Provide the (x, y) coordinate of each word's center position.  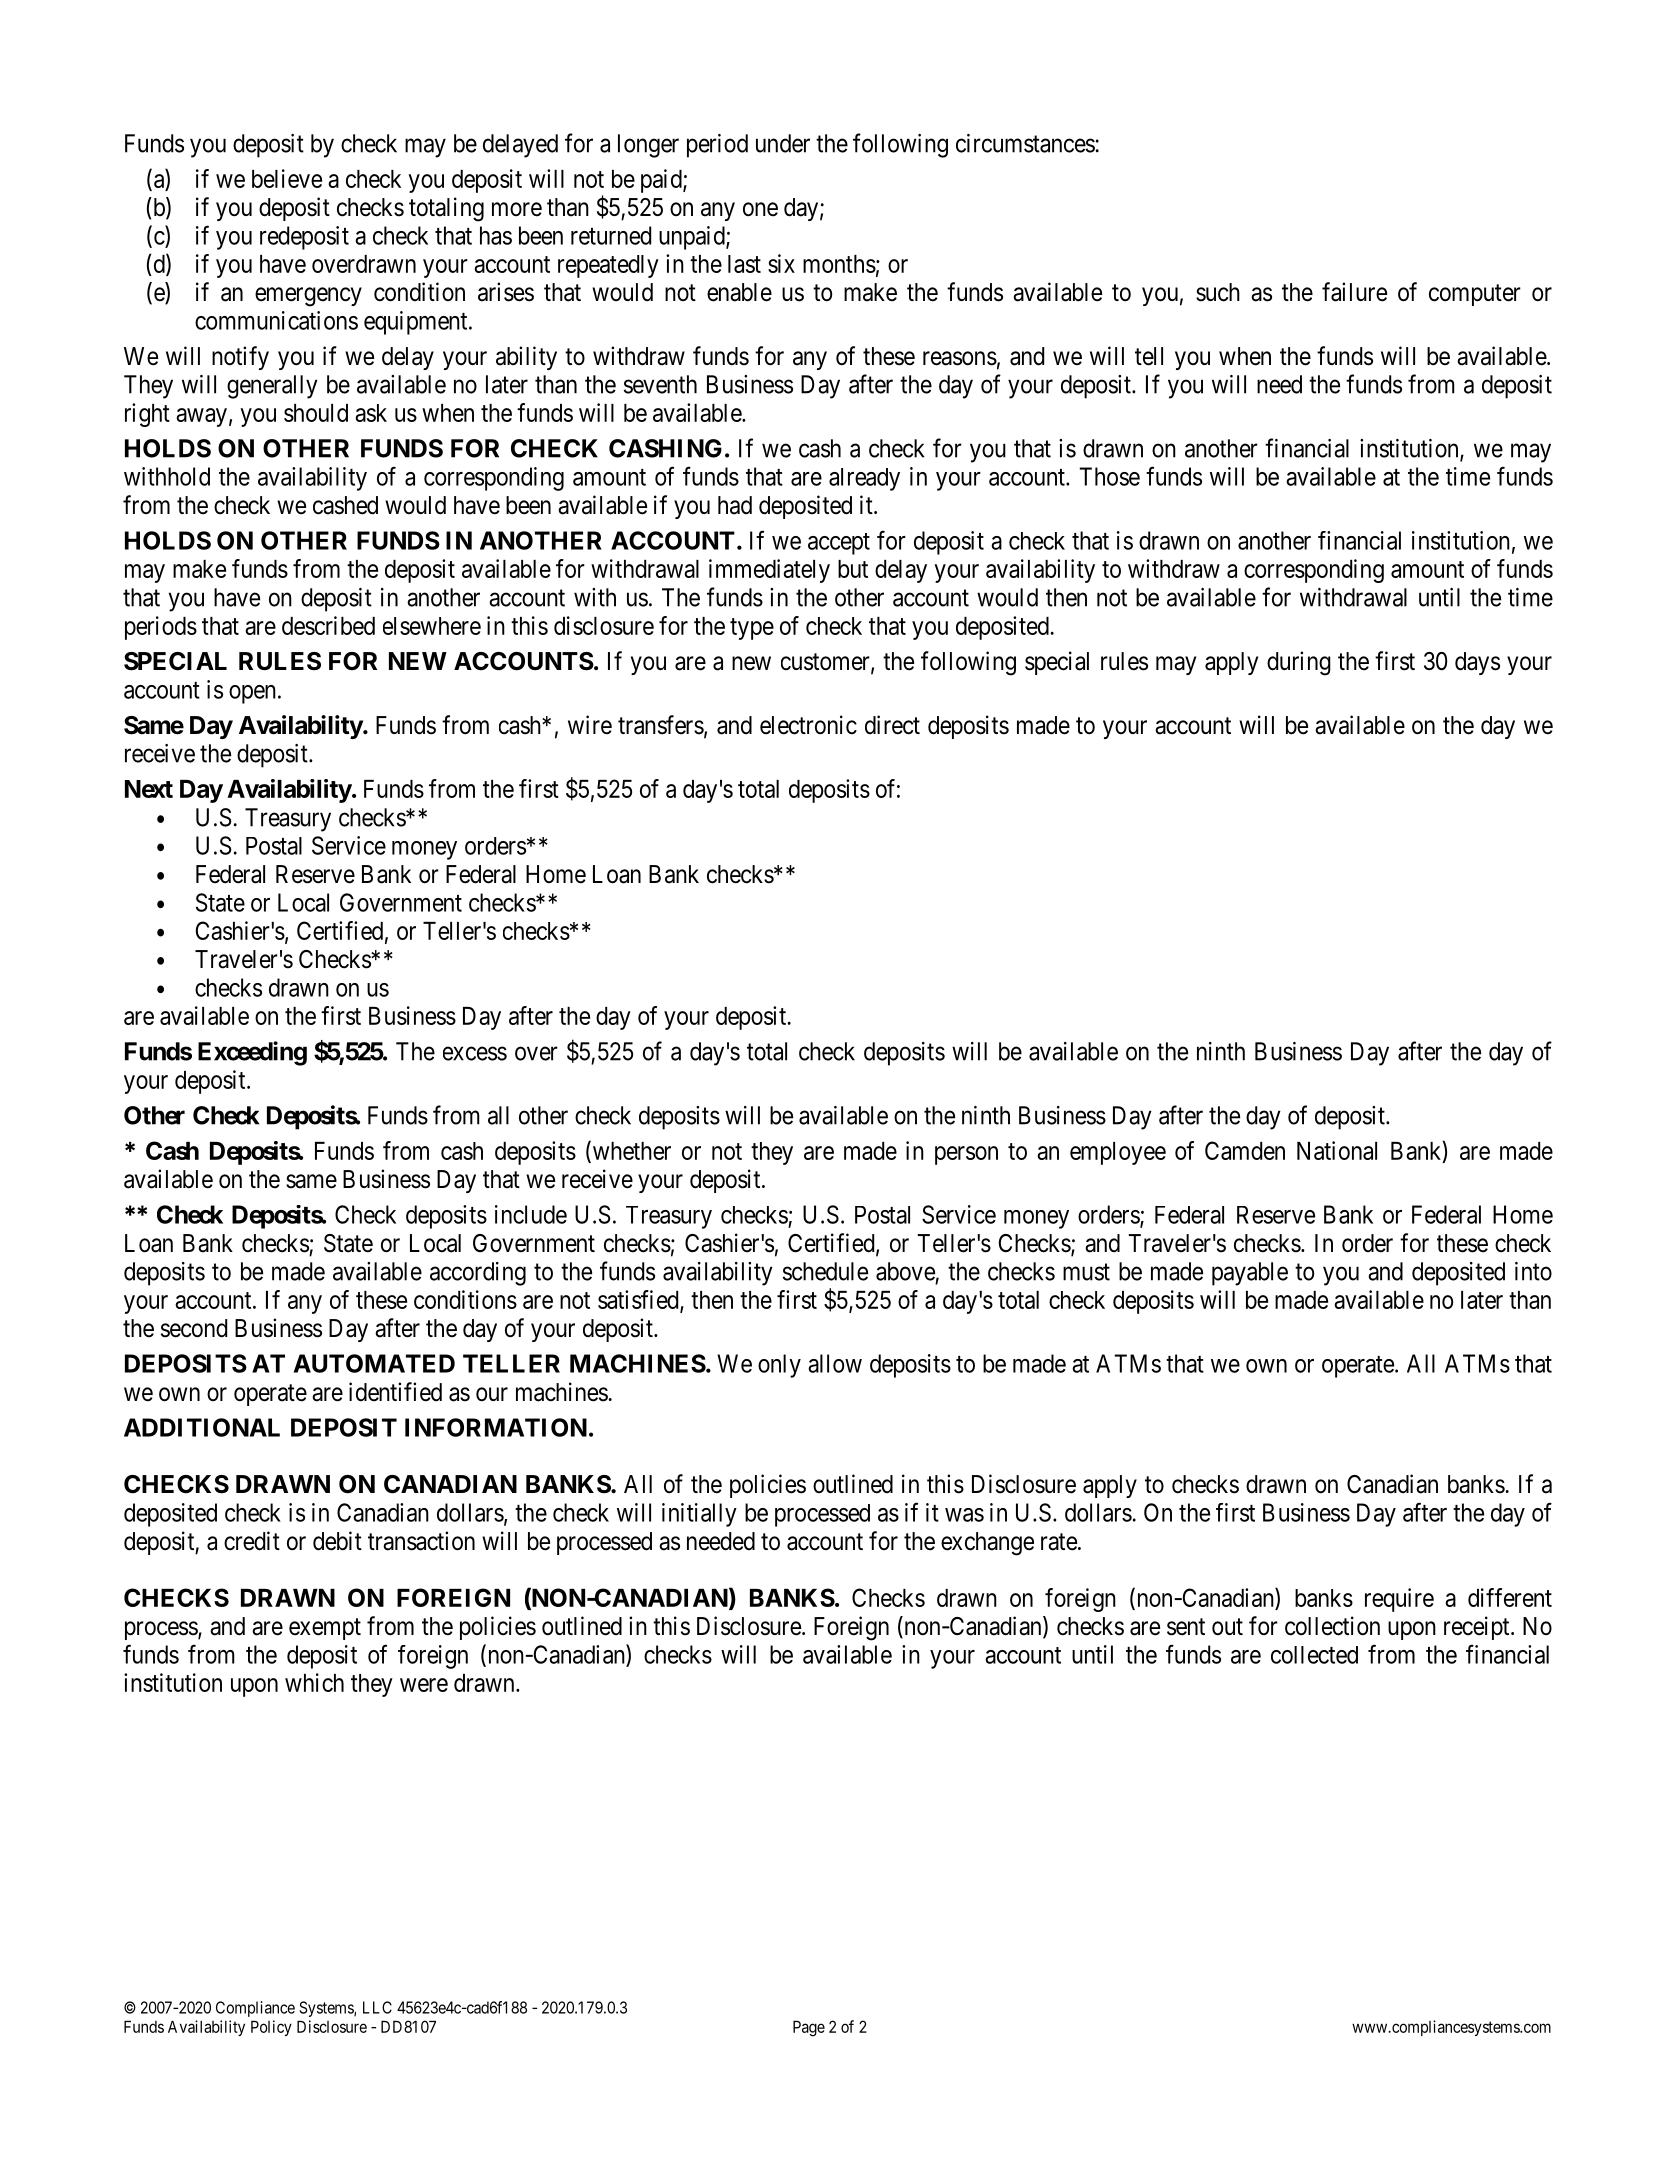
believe (287, 178)
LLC (377, 2007)
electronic (808, 725)
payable (1250, 1274)
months (839, 264)
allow (835, 1363)
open (252, 694)
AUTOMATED (374, 1363)
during (1299, 663)
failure (1354, 292)
